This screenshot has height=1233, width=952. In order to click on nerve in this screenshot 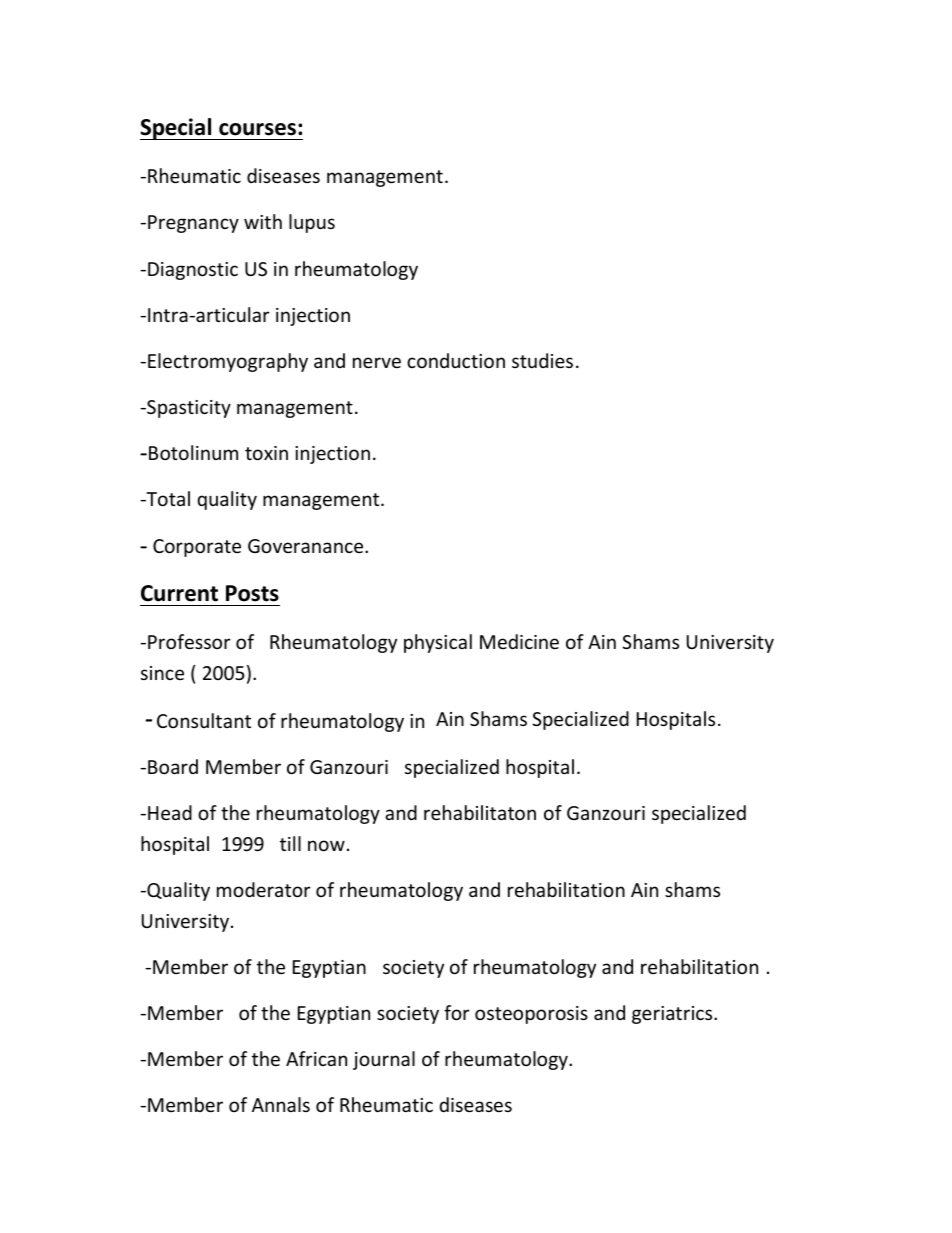, I will do `click(377, 362)`.
